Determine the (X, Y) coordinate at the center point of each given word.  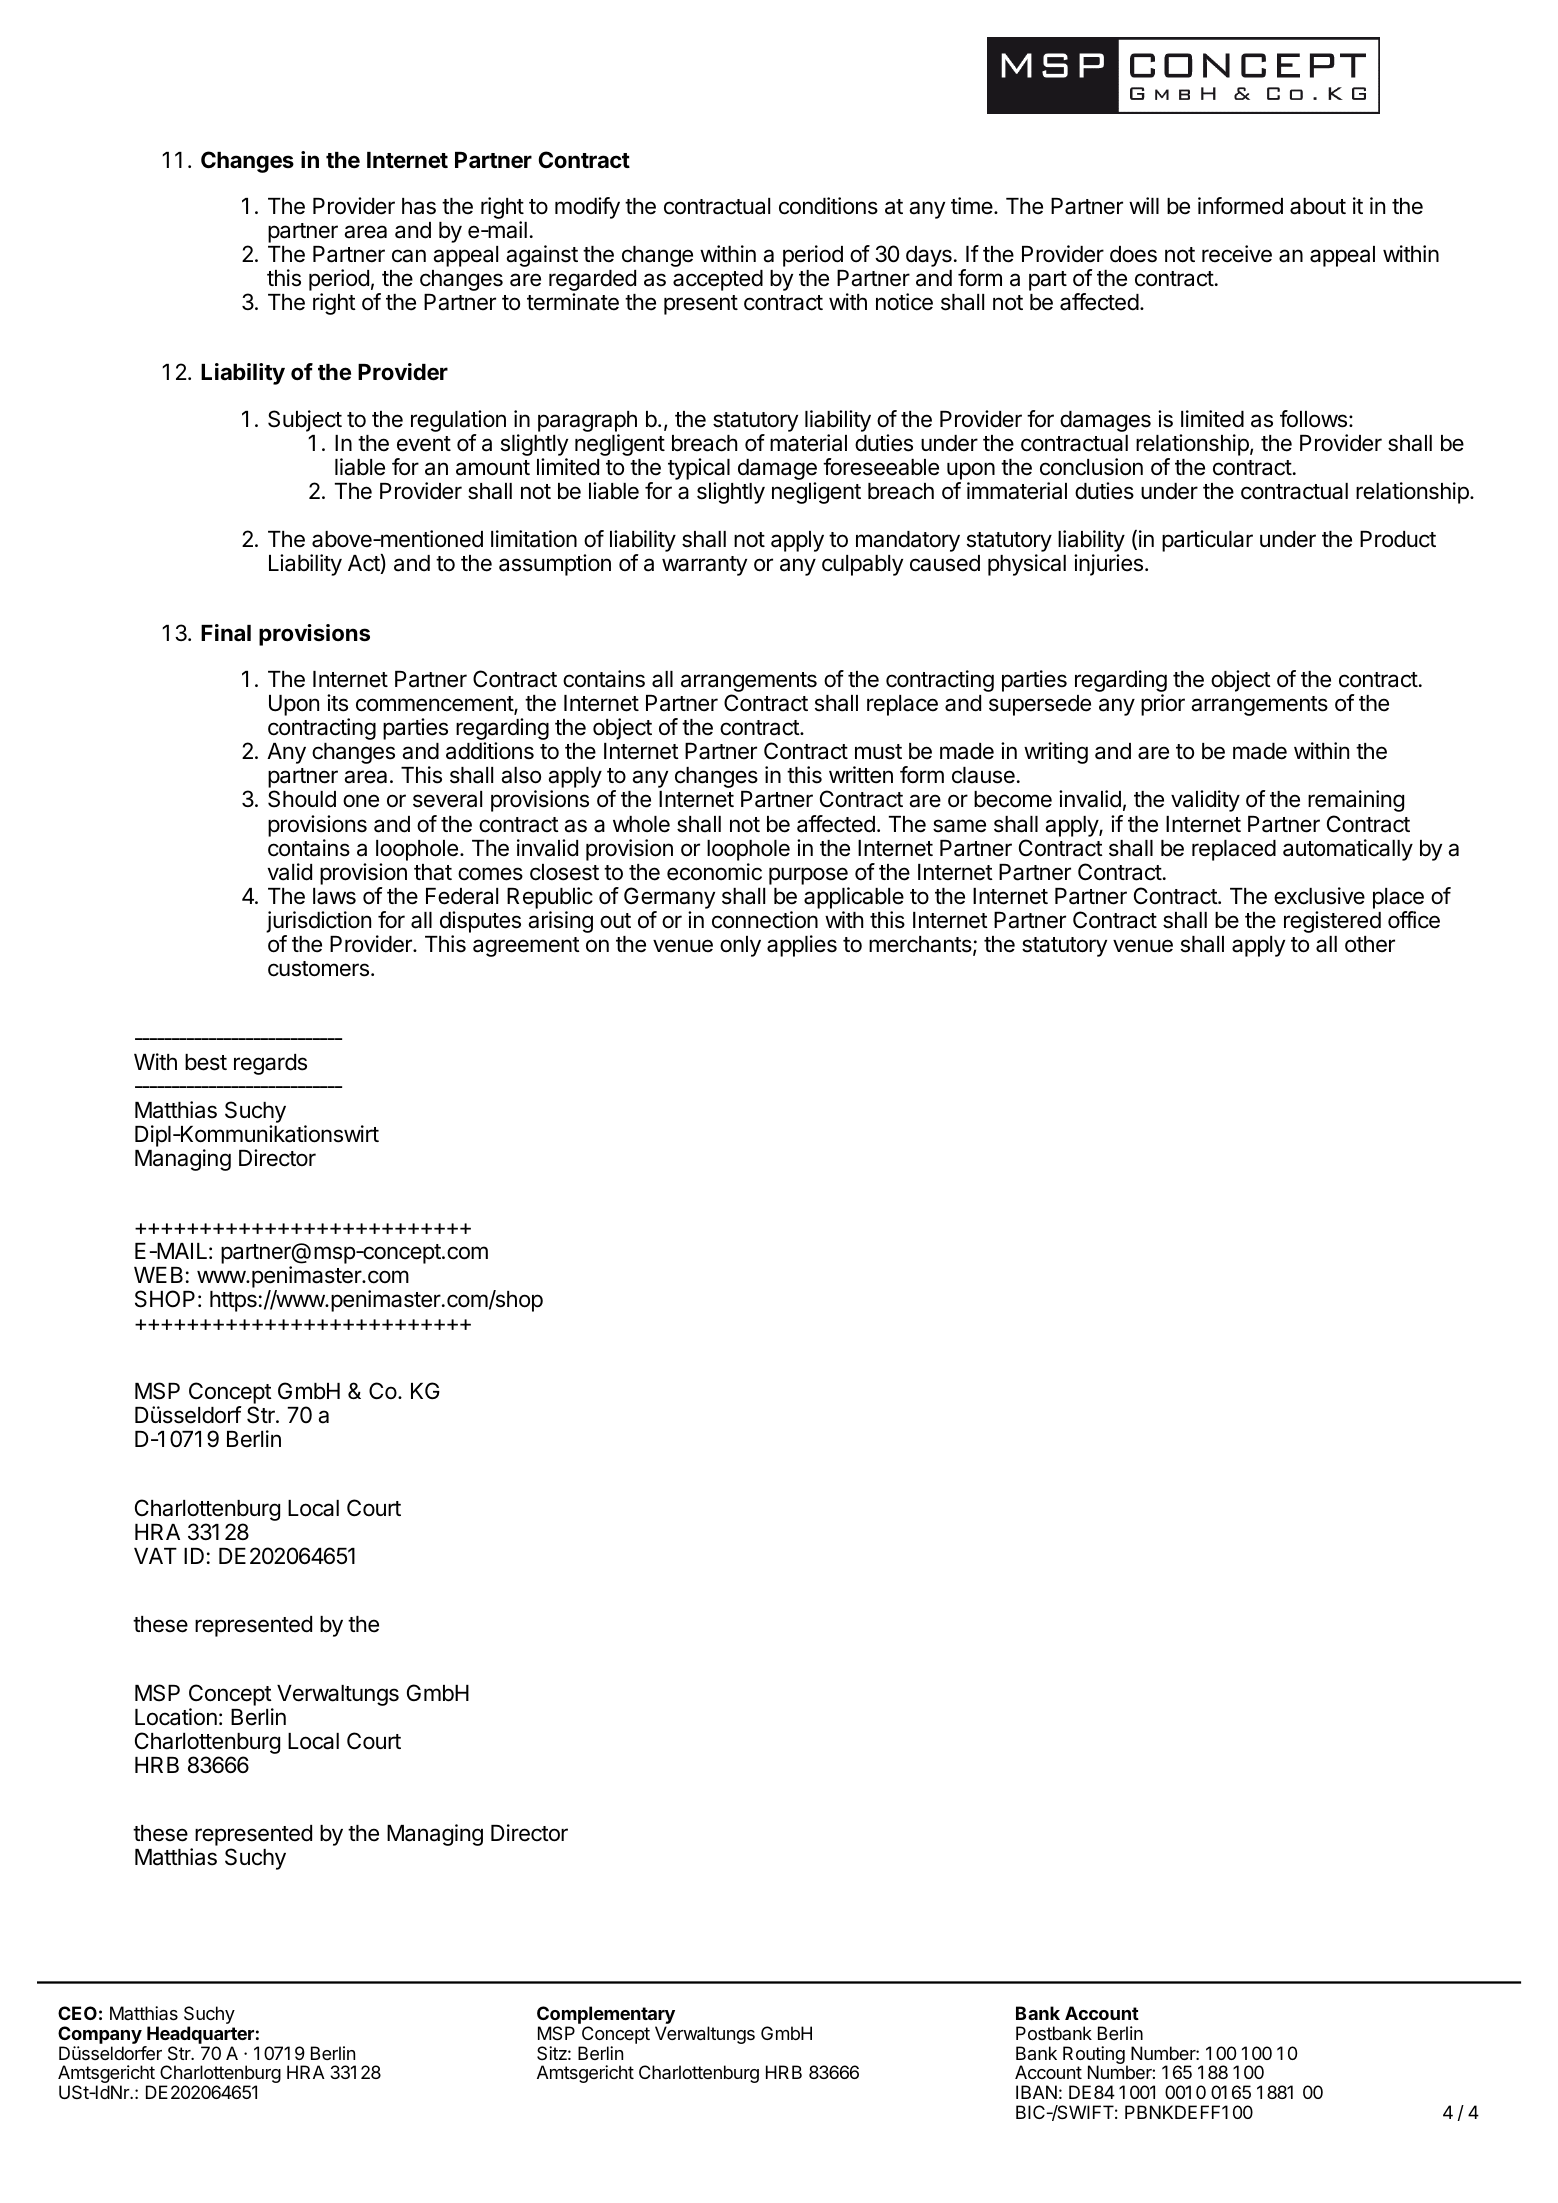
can (409, 256)
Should (302, 799)
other (1370, 944)
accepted (718, 280)
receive (1237, 254)
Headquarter (200, 2035)
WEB (158, 1275)
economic (714, 872)
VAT (155, 1556)
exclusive (1319, 896)
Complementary (606, 2016)
